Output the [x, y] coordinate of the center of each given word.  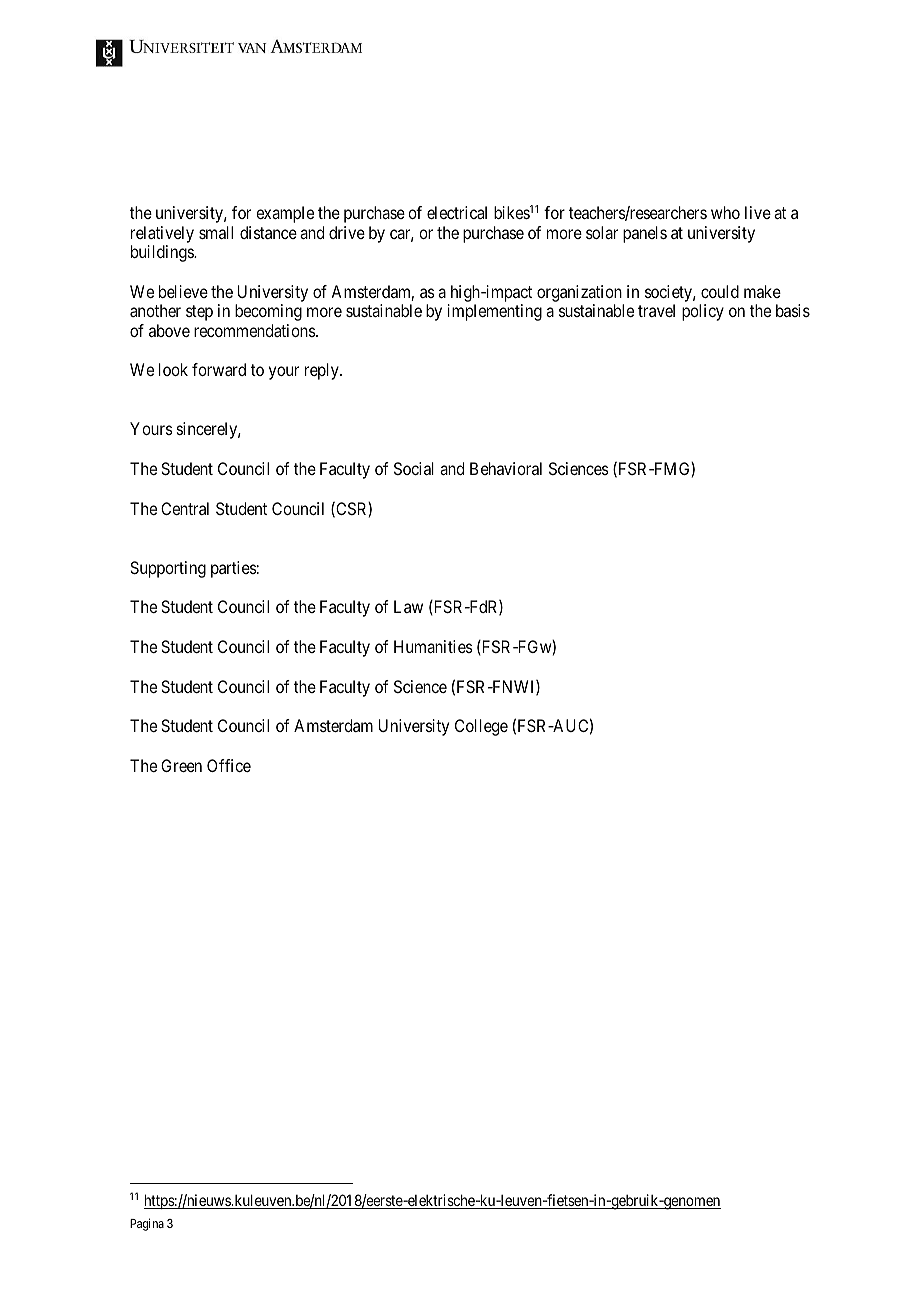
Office [229, 765]
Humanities [433, 646]
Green [181, 765]
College [481, 727]
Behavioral [506, 468]
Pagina [147, 1224]
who [725, 212]
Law [408, 606]
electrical [457, 212]
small [216, 232]
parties [234, 569]
